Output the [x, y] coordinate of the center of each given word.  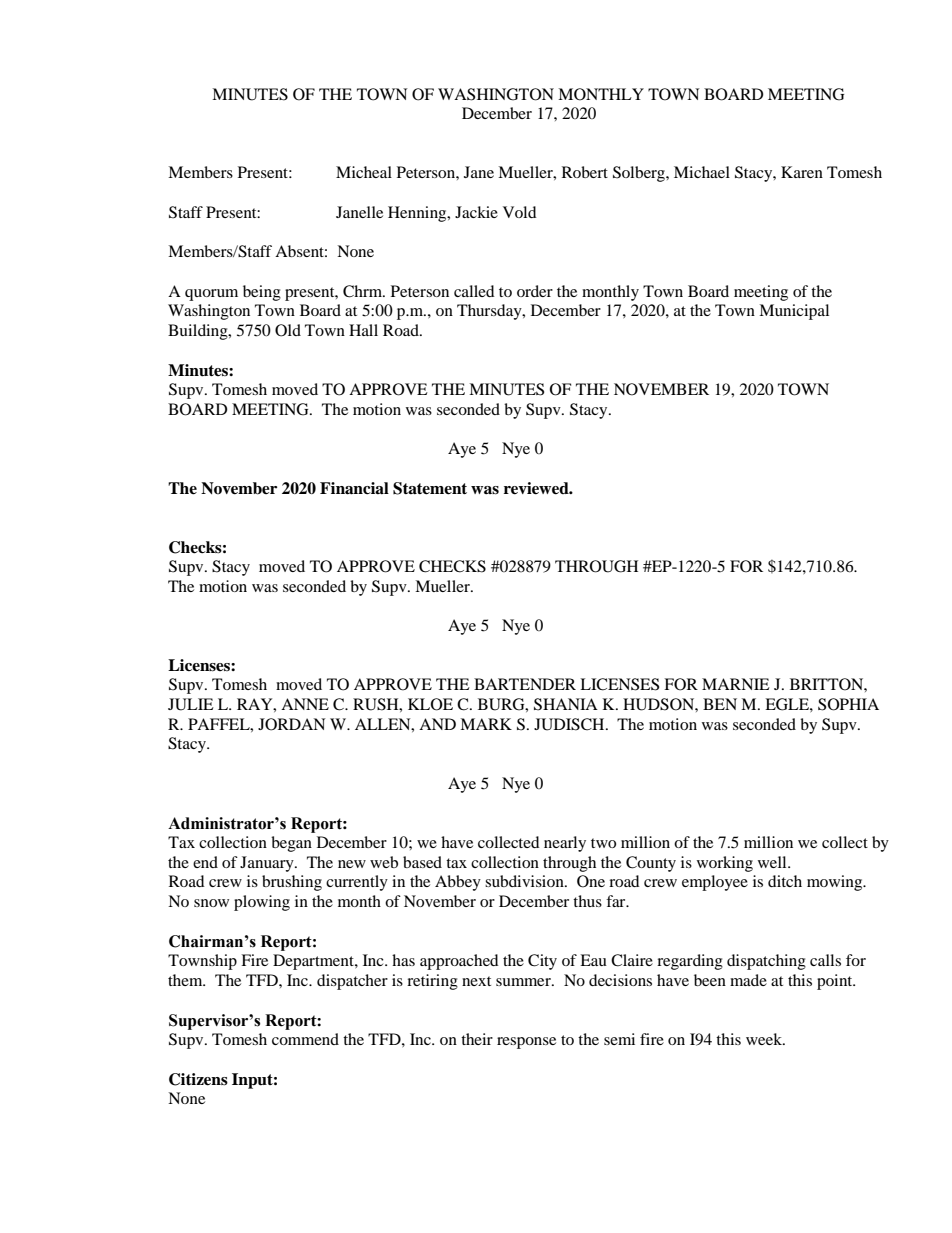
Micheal [364, 172]
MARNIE [736, 684]
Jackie [476, 212]
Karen [802, 172]
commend [305, 1039]
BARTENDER [525, 684]
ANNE [305, 704]
